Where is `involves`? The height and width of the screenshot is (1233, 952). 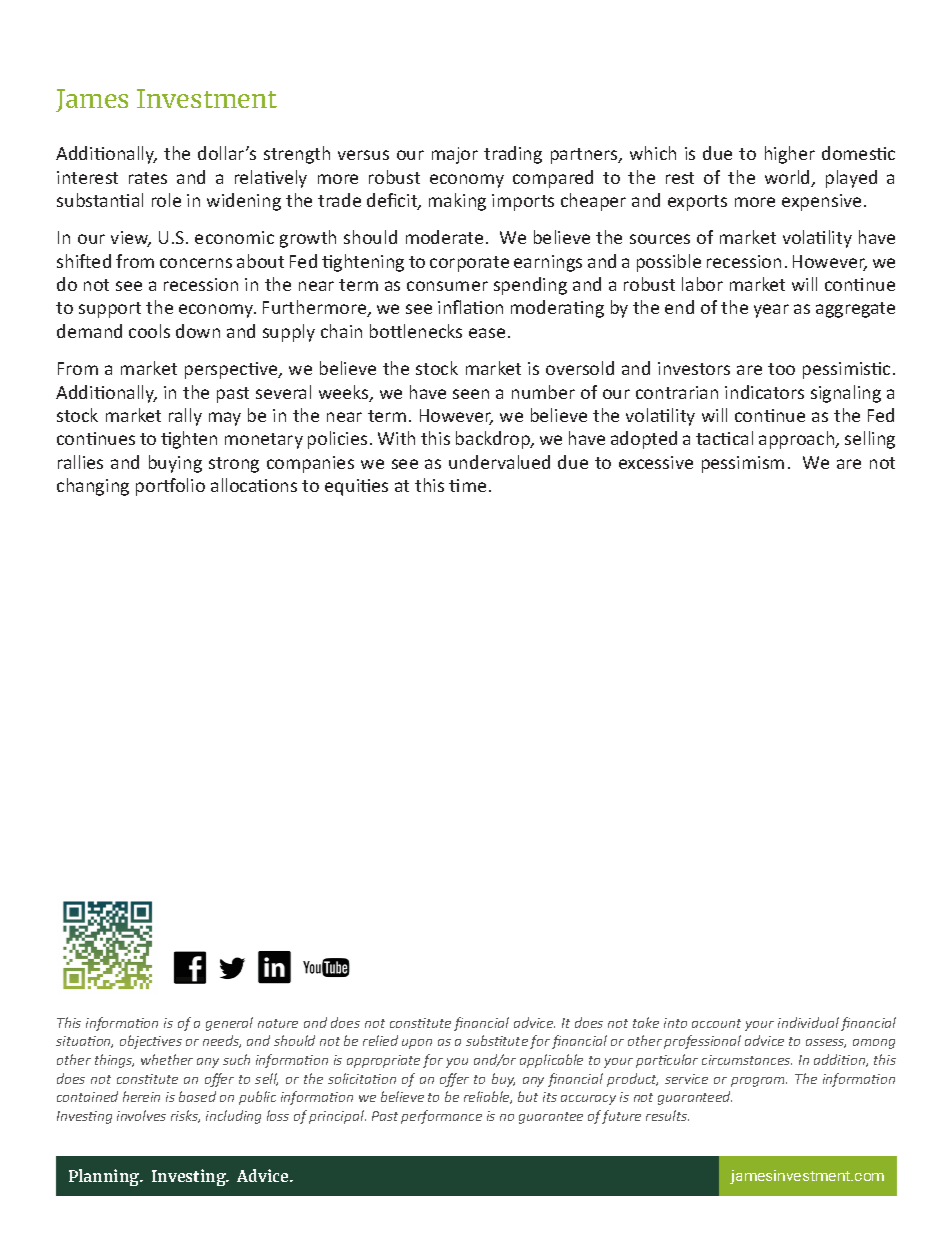 involves is located at coordinates (141, 1115).
